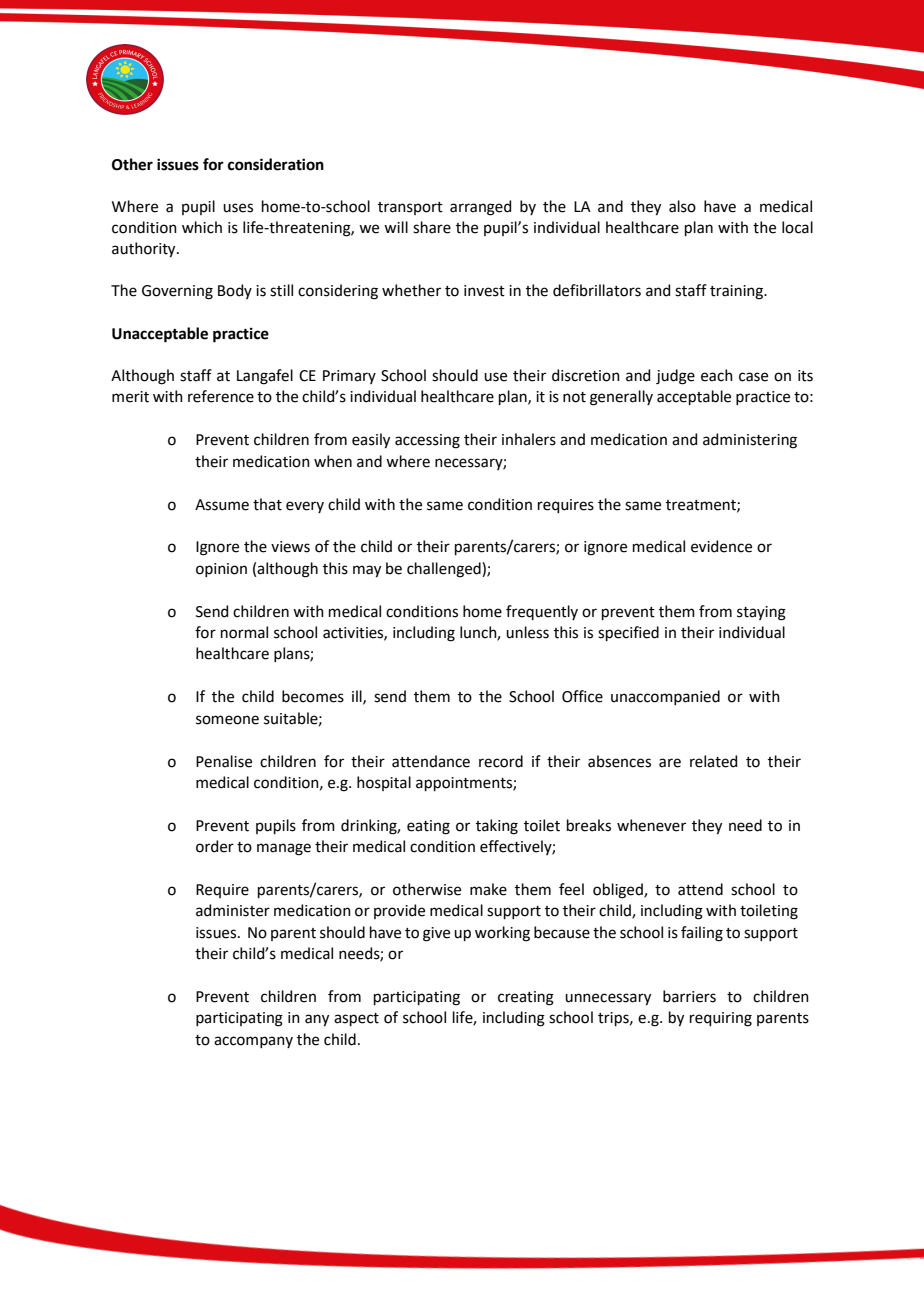 This page has height=1307, width=924. I want to click on taking, so click(497, 827).
